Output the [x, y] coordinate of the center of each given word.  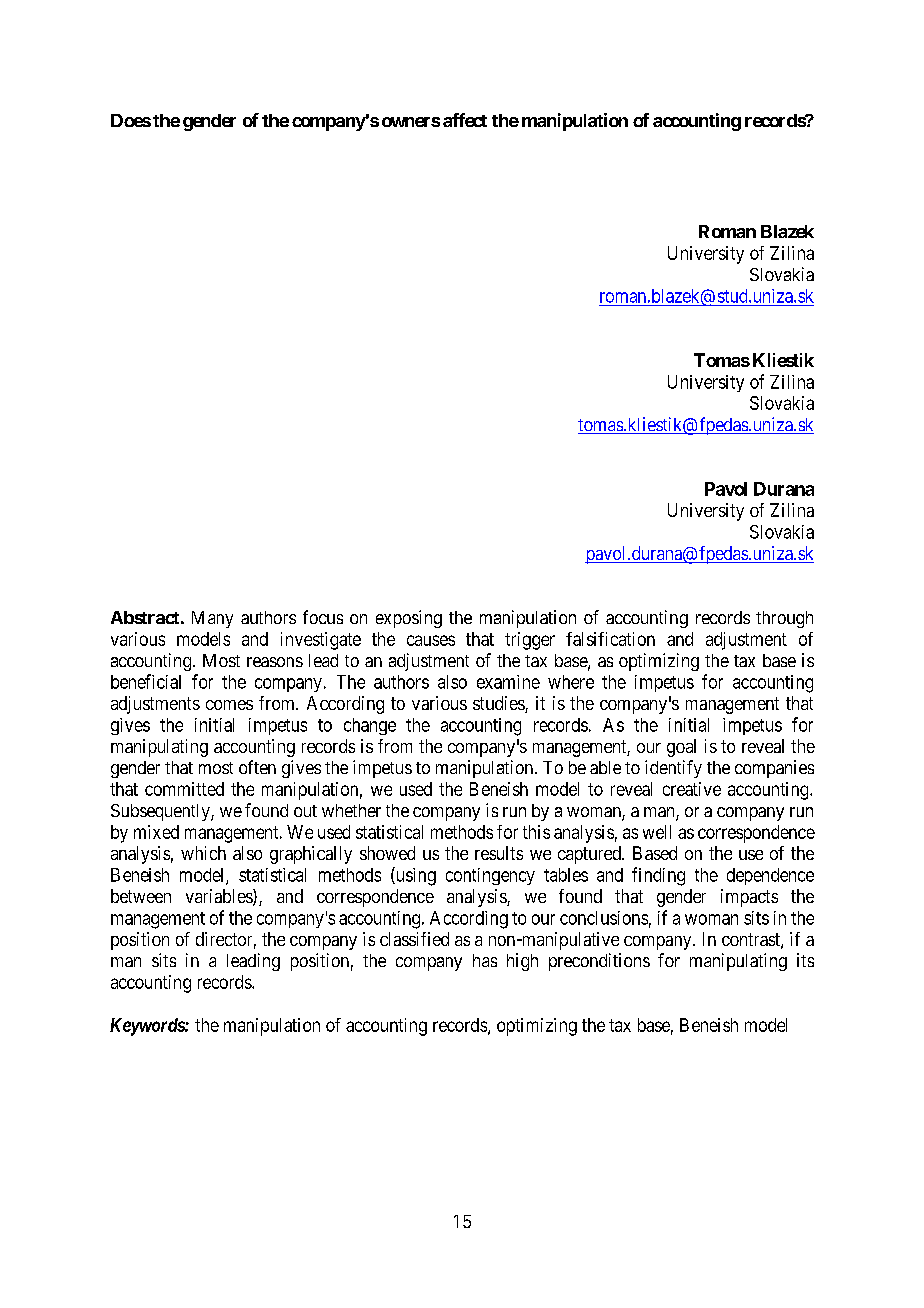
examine [508, 682]
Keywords [148, 1027]
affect [465, 120]
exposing [409, 619]
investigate [321, 641]
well [657, 832]
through [784, 619]
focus [323, 617]
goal [681, 748]
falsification [610, 639]
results [499, 853]
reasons [275, 662]
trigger [530, 641]
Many [212, 619]
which [203, 853]
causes [431, 640]
